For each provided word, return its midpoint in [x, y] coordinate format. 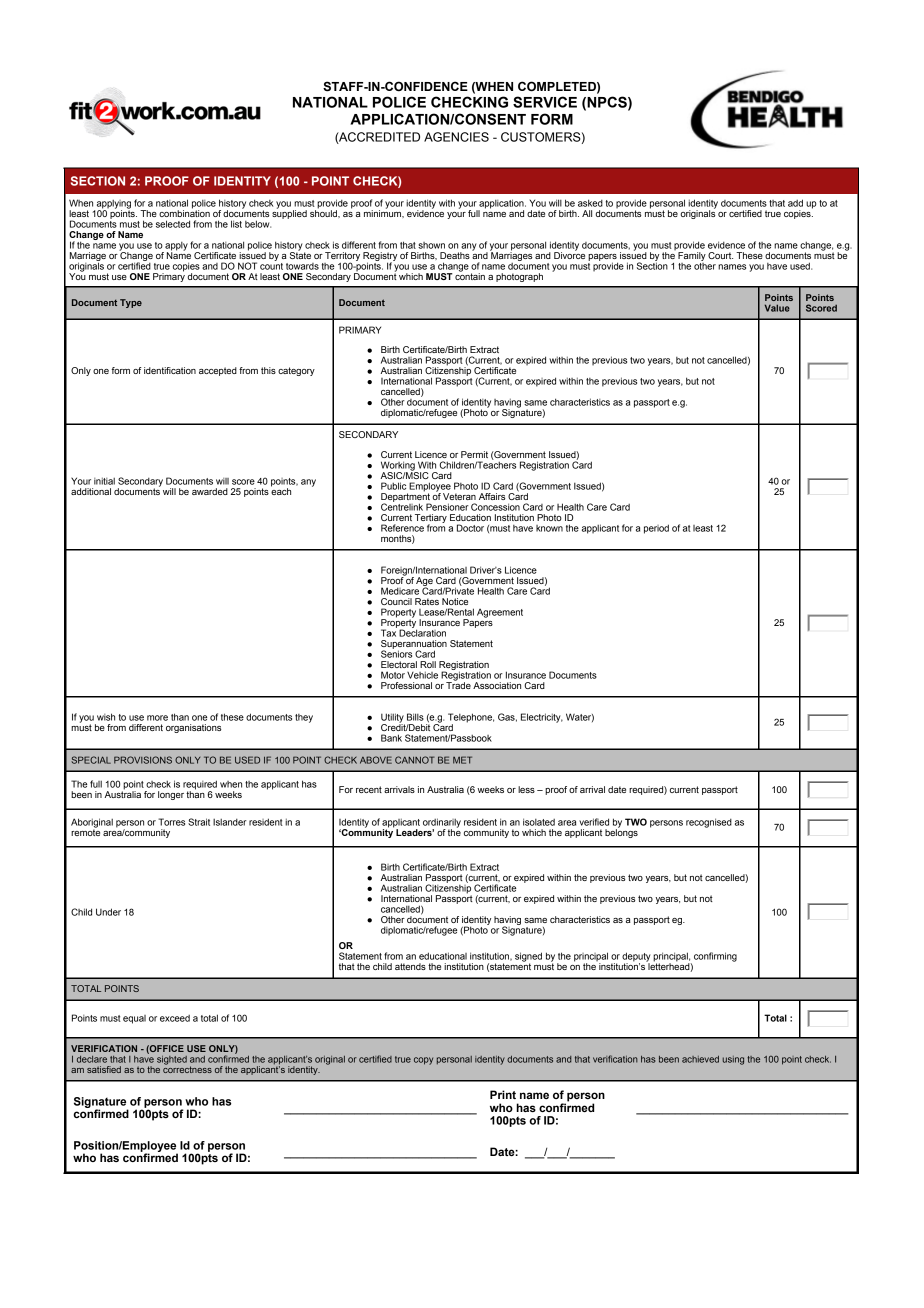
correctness [187, 1068]
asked [590, 203]
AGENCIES [456, 137]
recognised [709, 823]
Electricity [542, 718]
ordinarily [442, 824]
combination [184, 212]
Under [108, 912]
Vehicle [422, 675]
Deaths [455, 255]
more [157, 718]
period [656, 529]
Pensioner [447, 507]
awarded [210, 491]
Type [131, 303]
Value [777, 308]
